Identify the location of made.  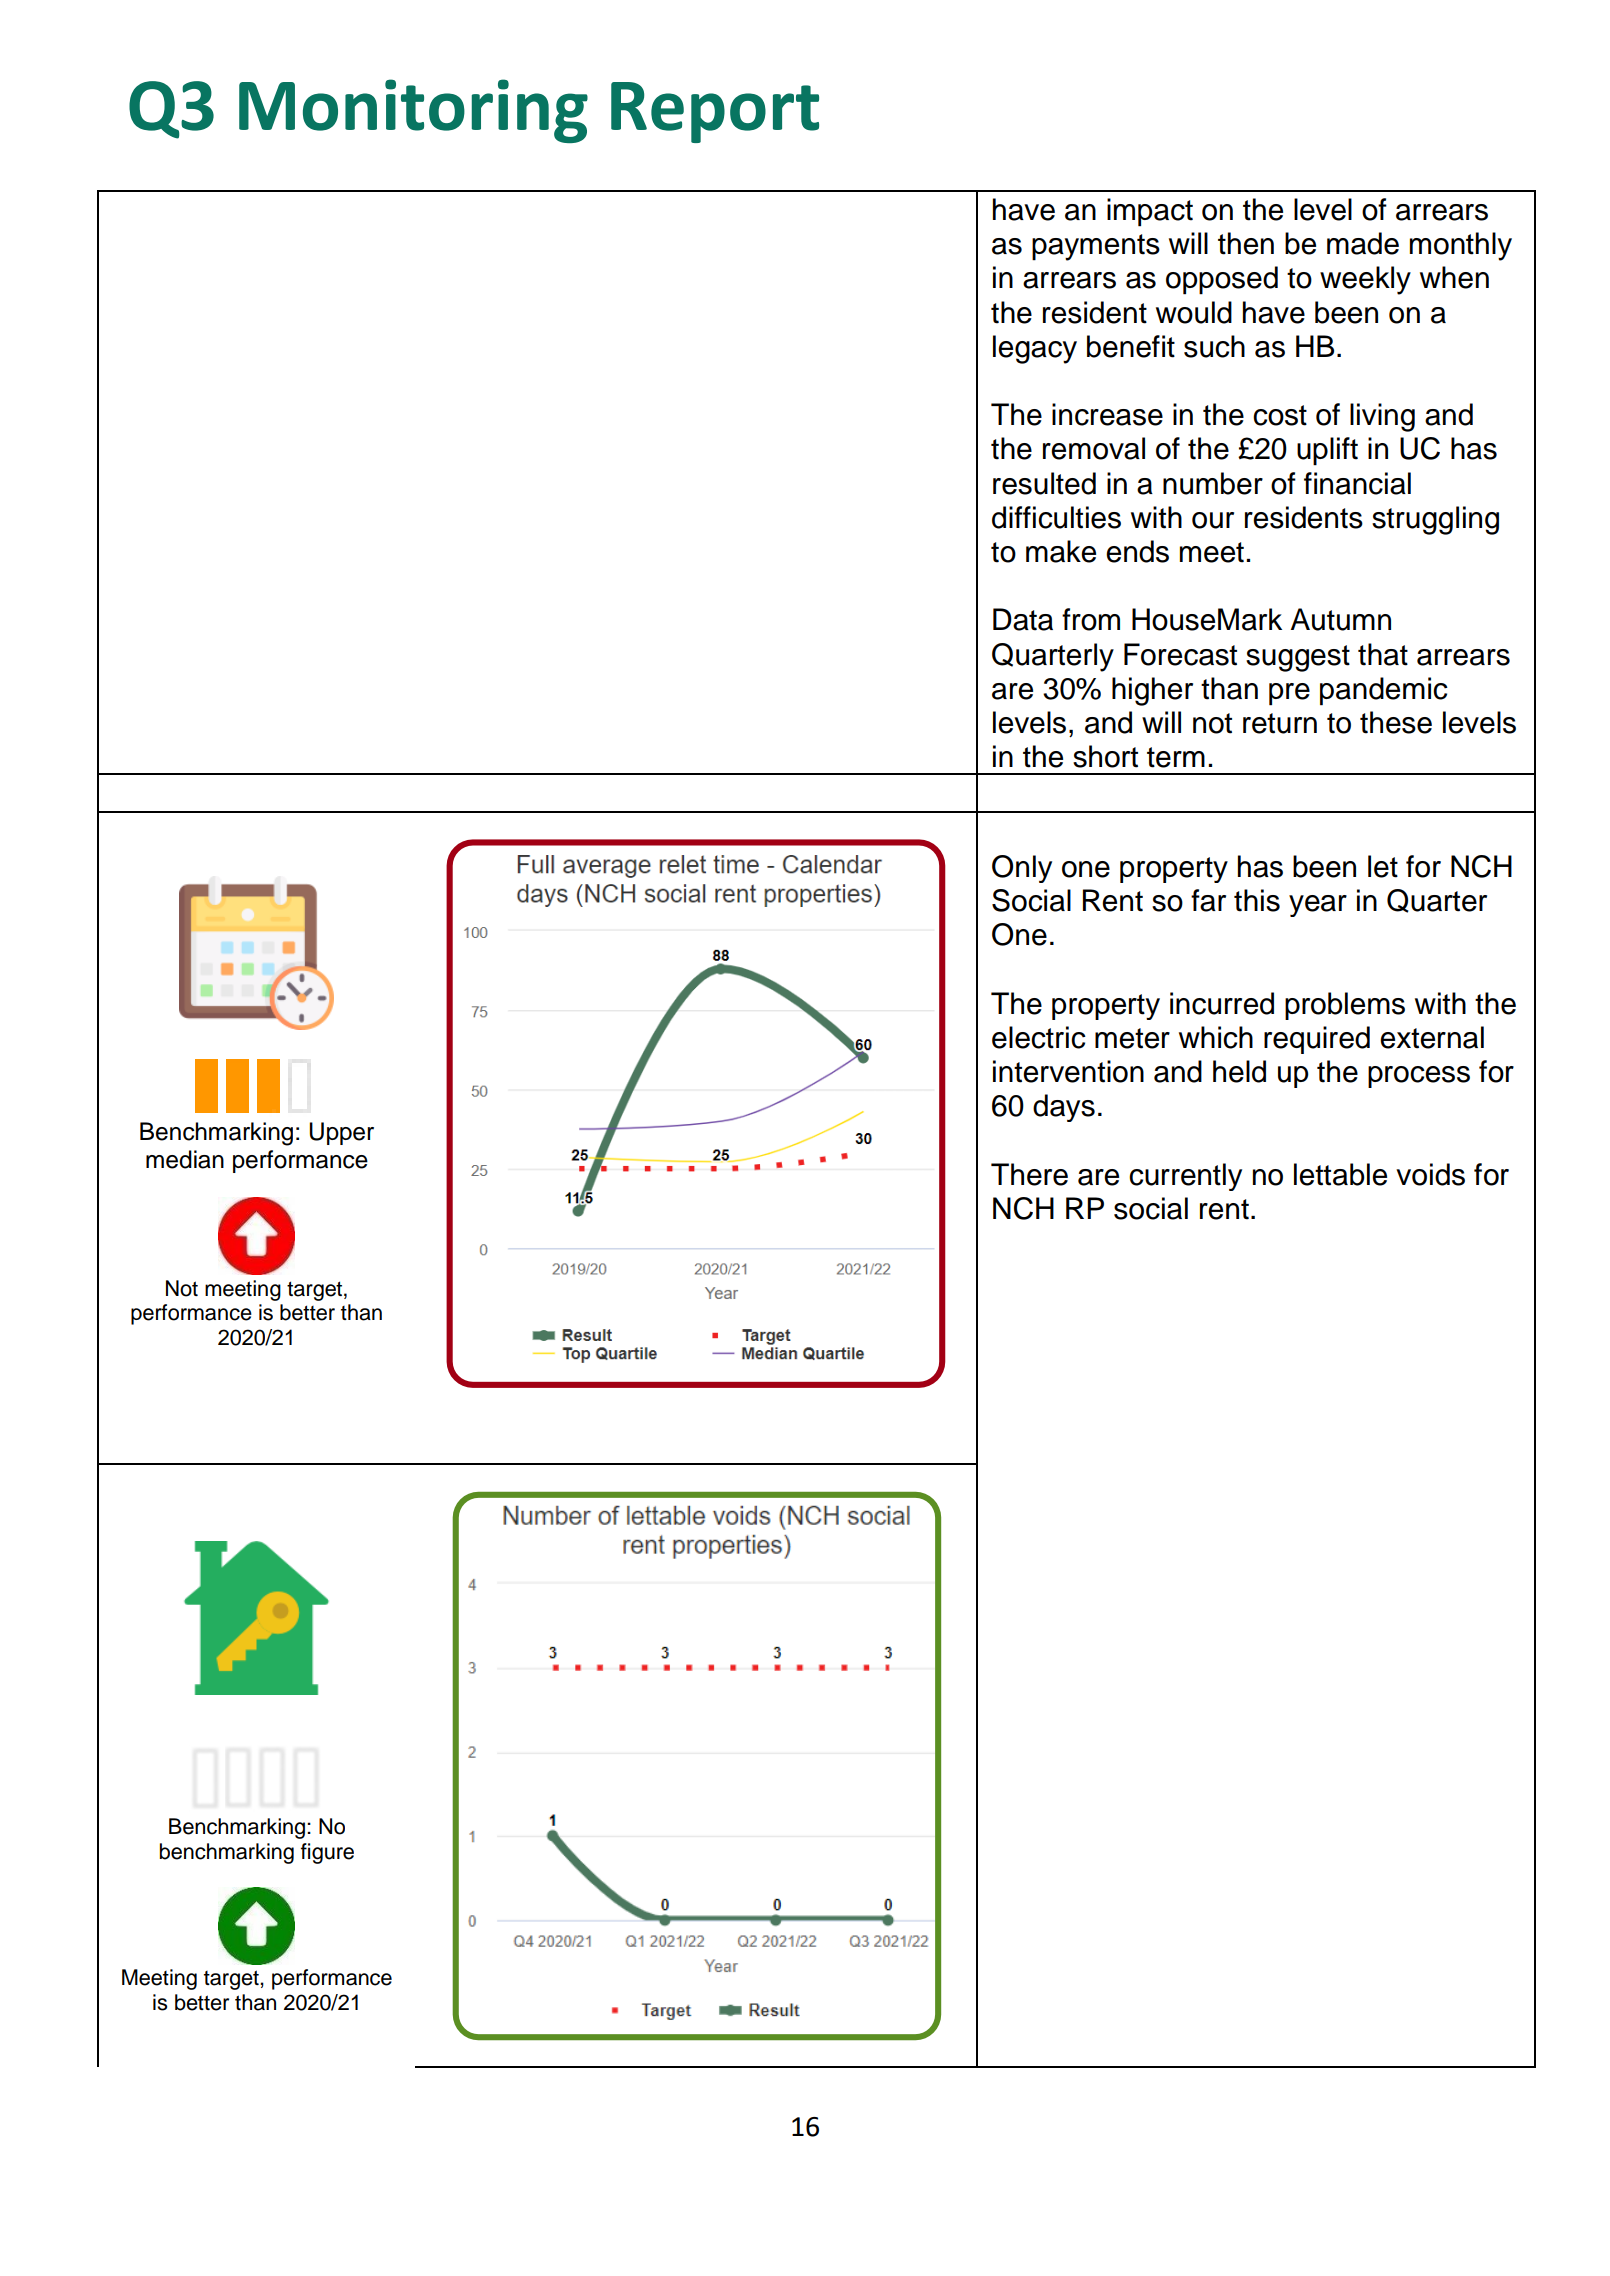
(1363, 243).
